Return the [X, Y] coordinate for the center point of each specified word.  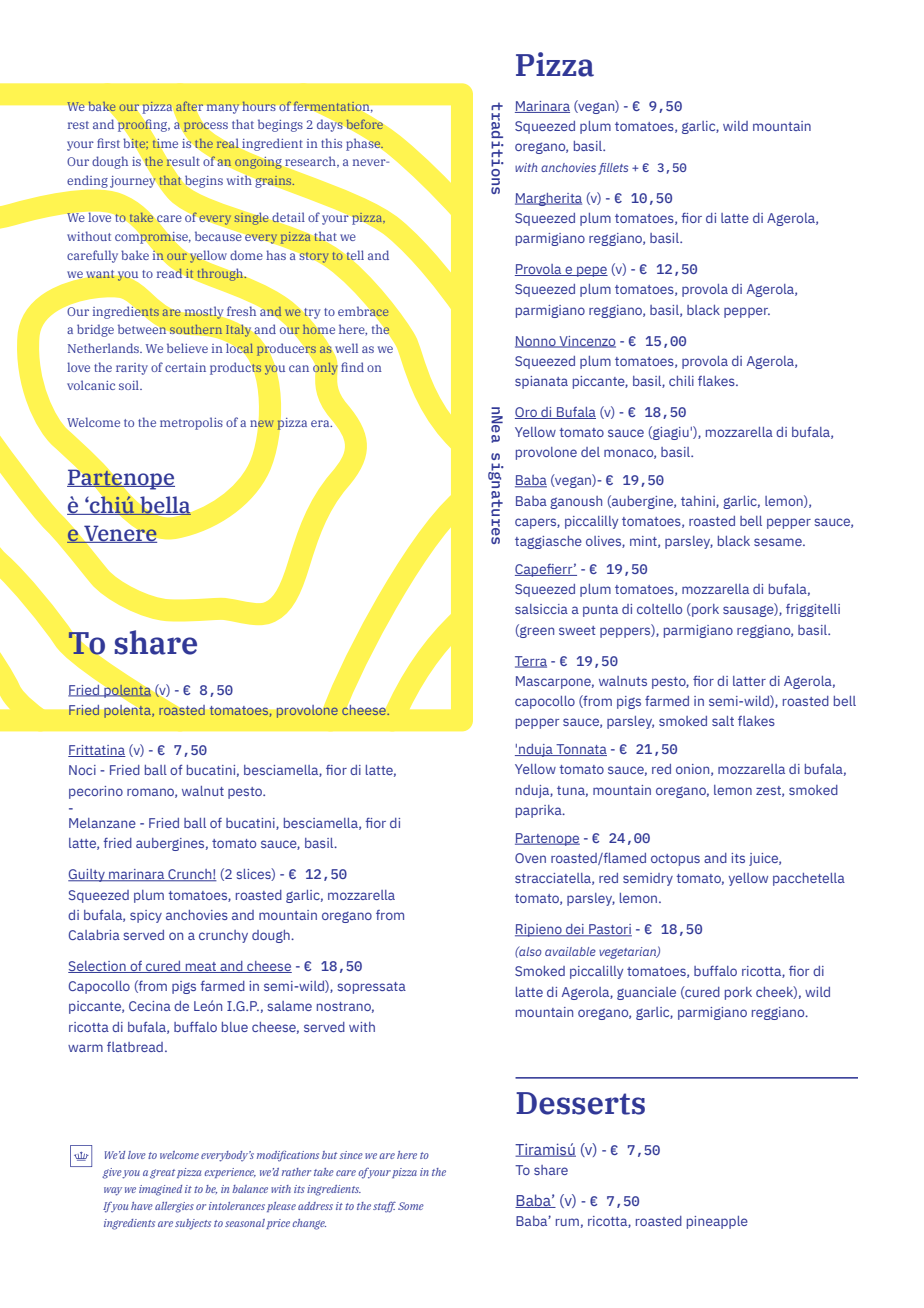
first [108, 143]
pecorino [96, 792]
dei [575, 930]
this [331, 143]
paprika [540, 811]
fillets [613, 169]
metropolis [191, 423]
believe [187, 348]
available [570, 951]
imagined [160, 1190]
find [352, 367]
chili [681, 381]
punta [600, 611]
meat [201, 967]
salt [723, 721]
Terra [531, 662]
